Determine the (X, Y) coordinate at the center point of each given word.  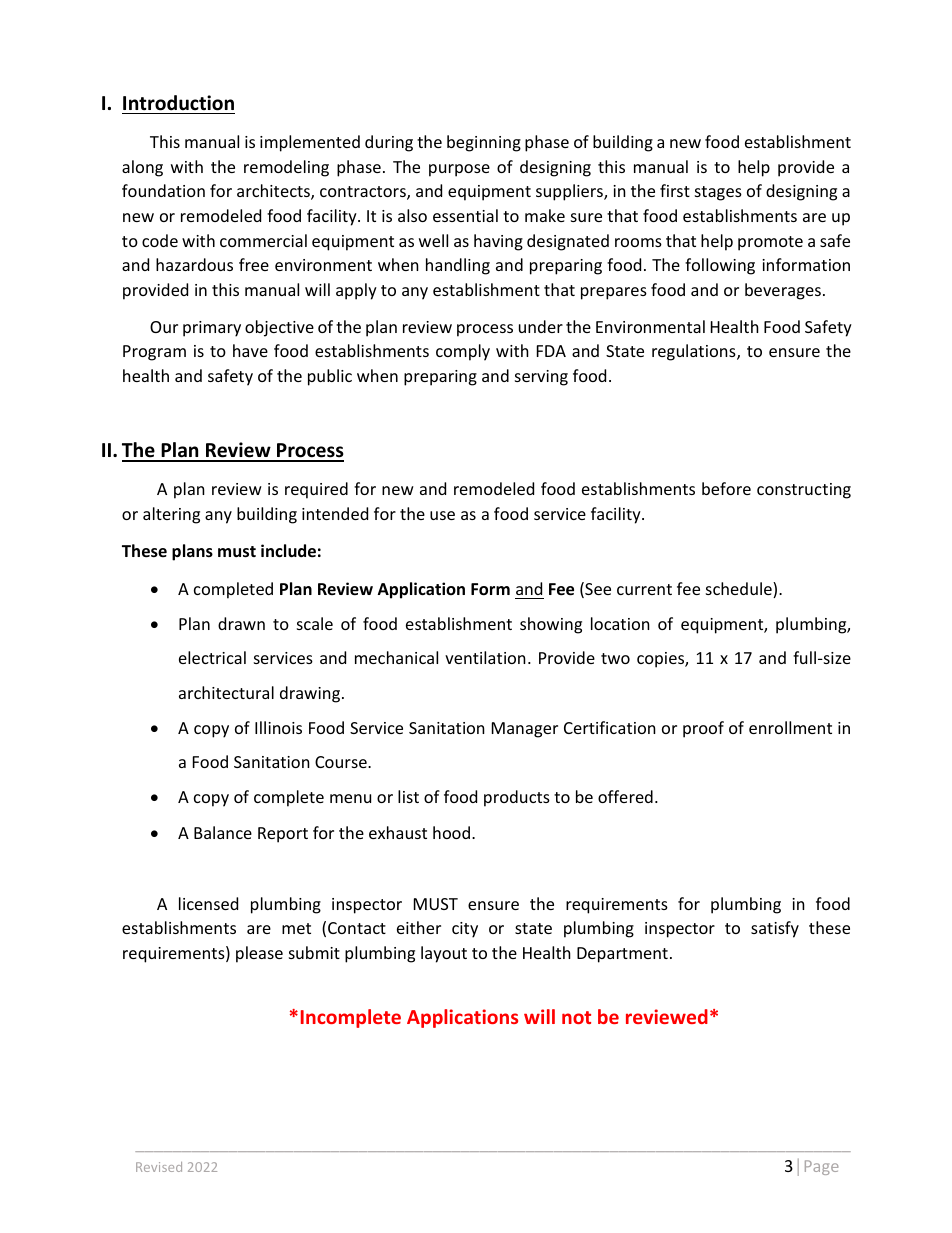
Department (622, 955)
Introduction (178, 103)
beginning (484, 143)
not (576, 1017)
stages (718, 193)
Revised (159, 1167)
